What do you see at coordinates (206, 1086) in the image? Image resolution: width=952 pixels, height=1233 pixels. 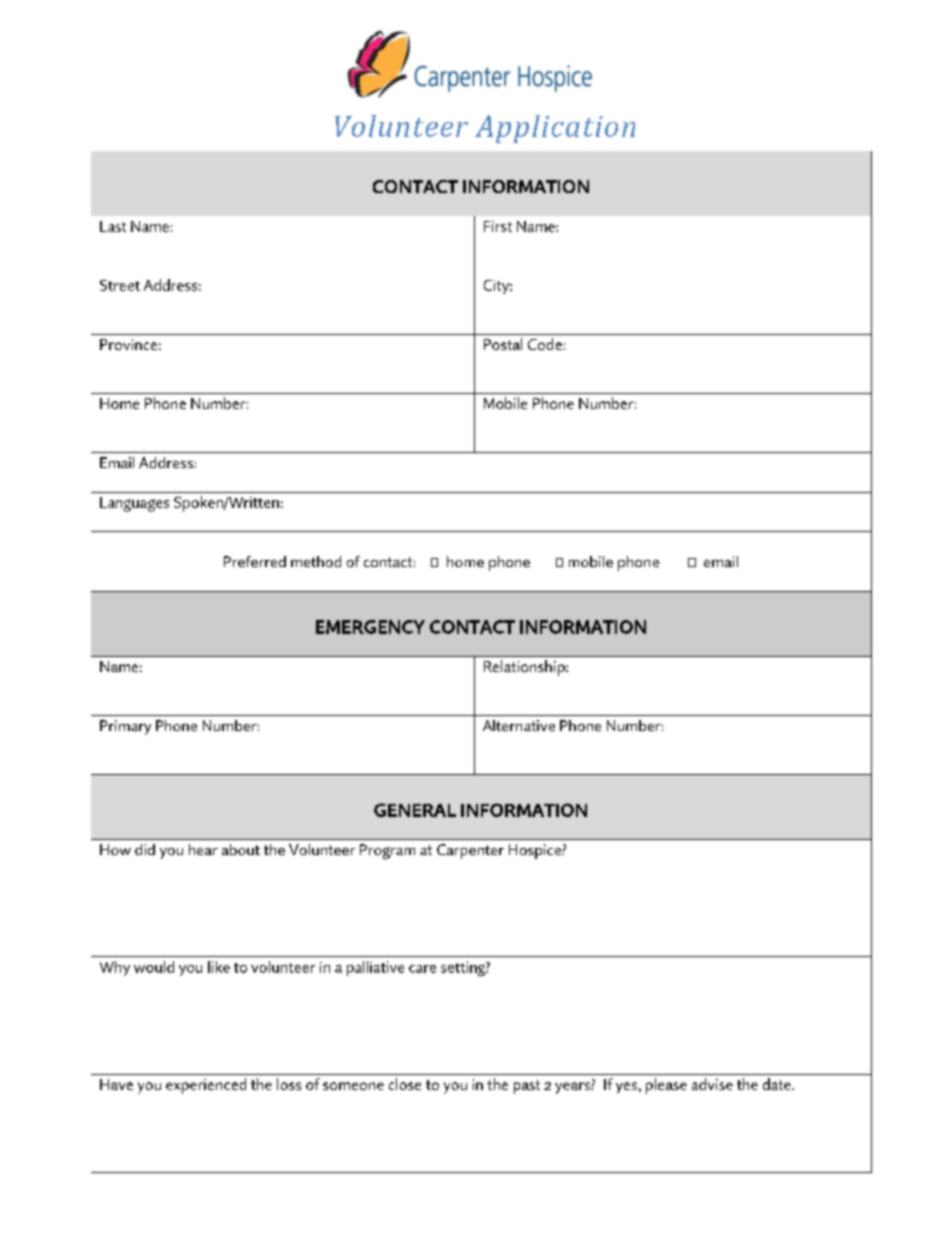 I see `experienced` at bounding box center [206, 1086].
